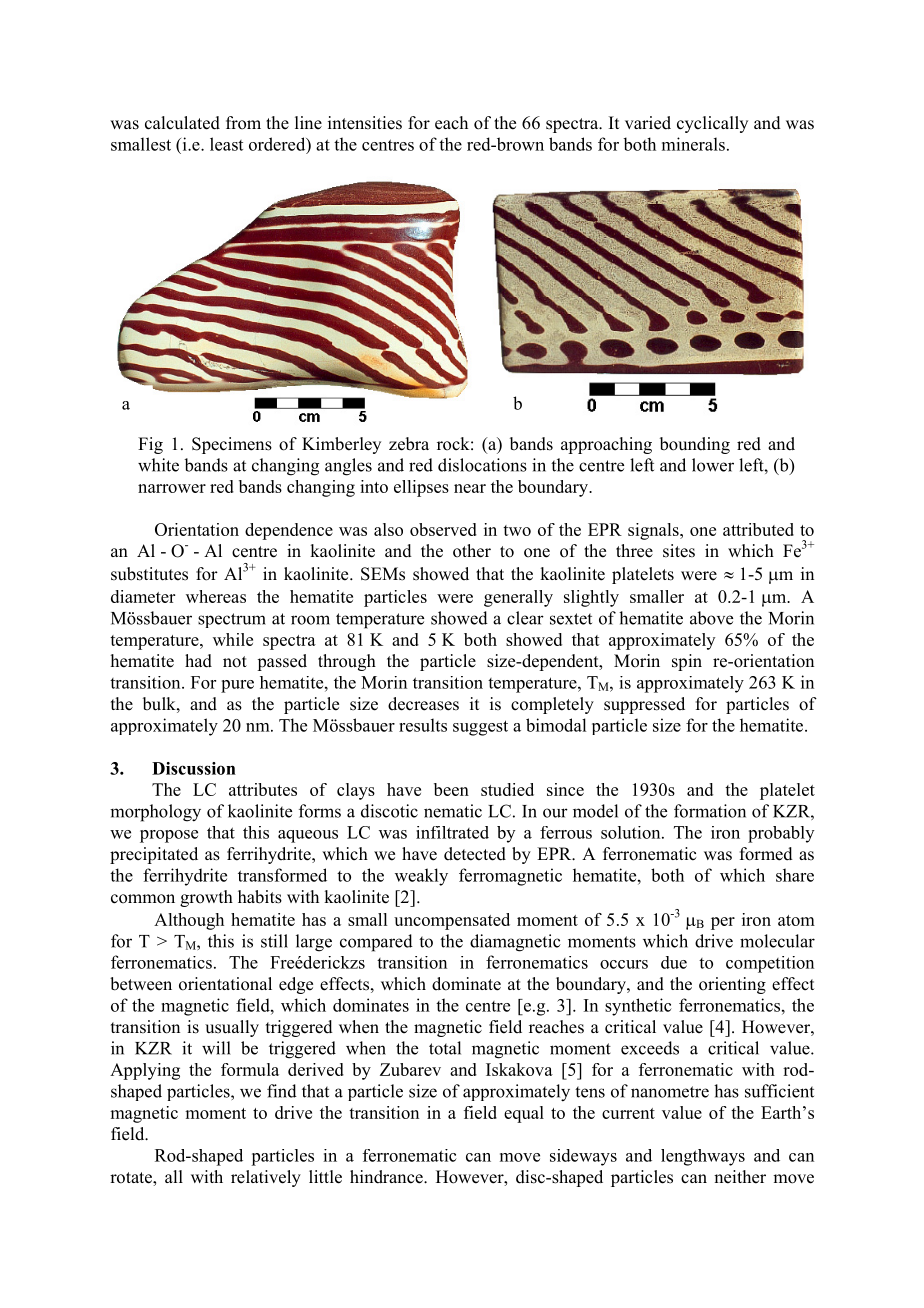  Describe the element at coordinates (687, 662) in the screenshot. I see `spin` at that location.
